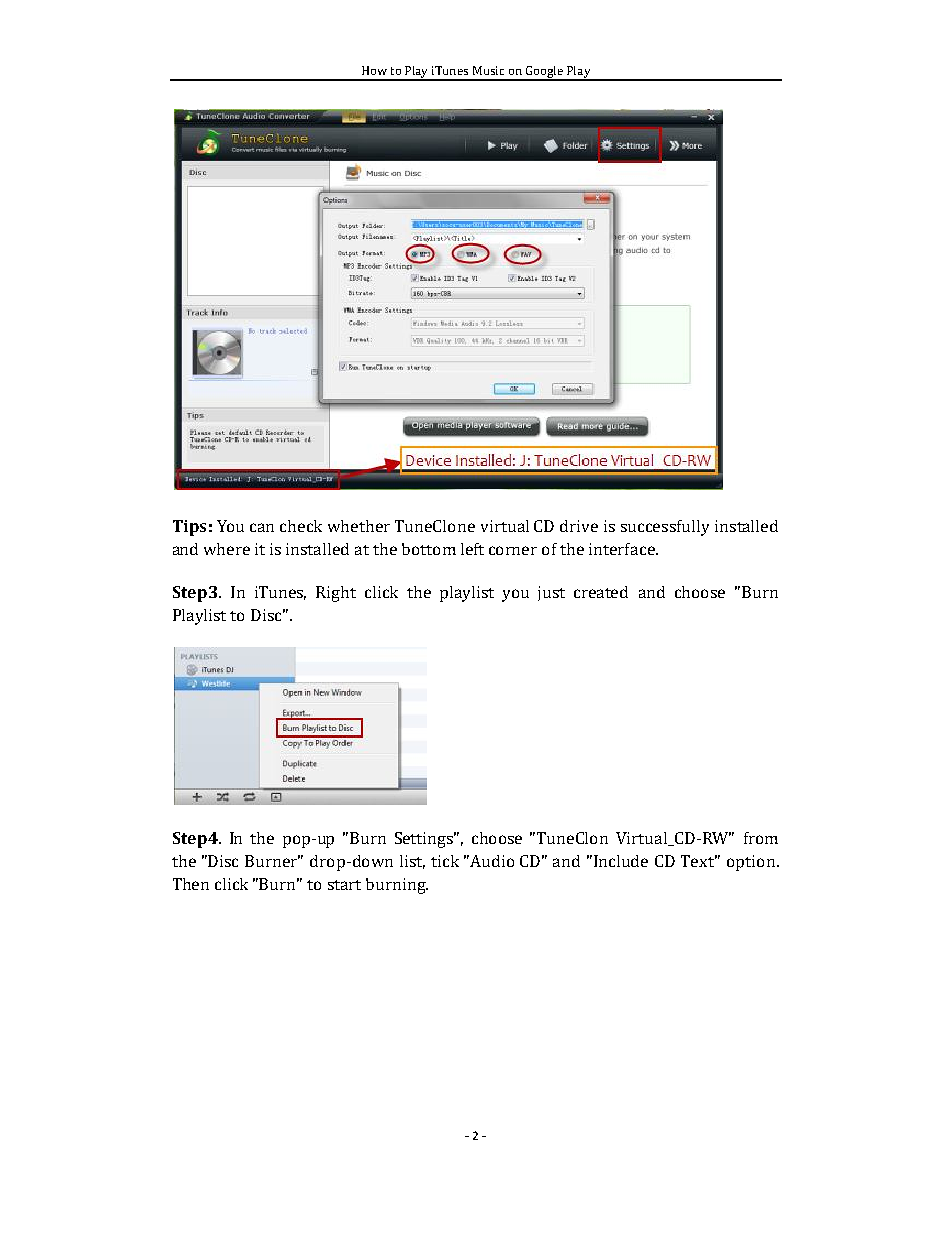  Describe the element at coordinates (601, 592) in the document. I see `created` at that location.
